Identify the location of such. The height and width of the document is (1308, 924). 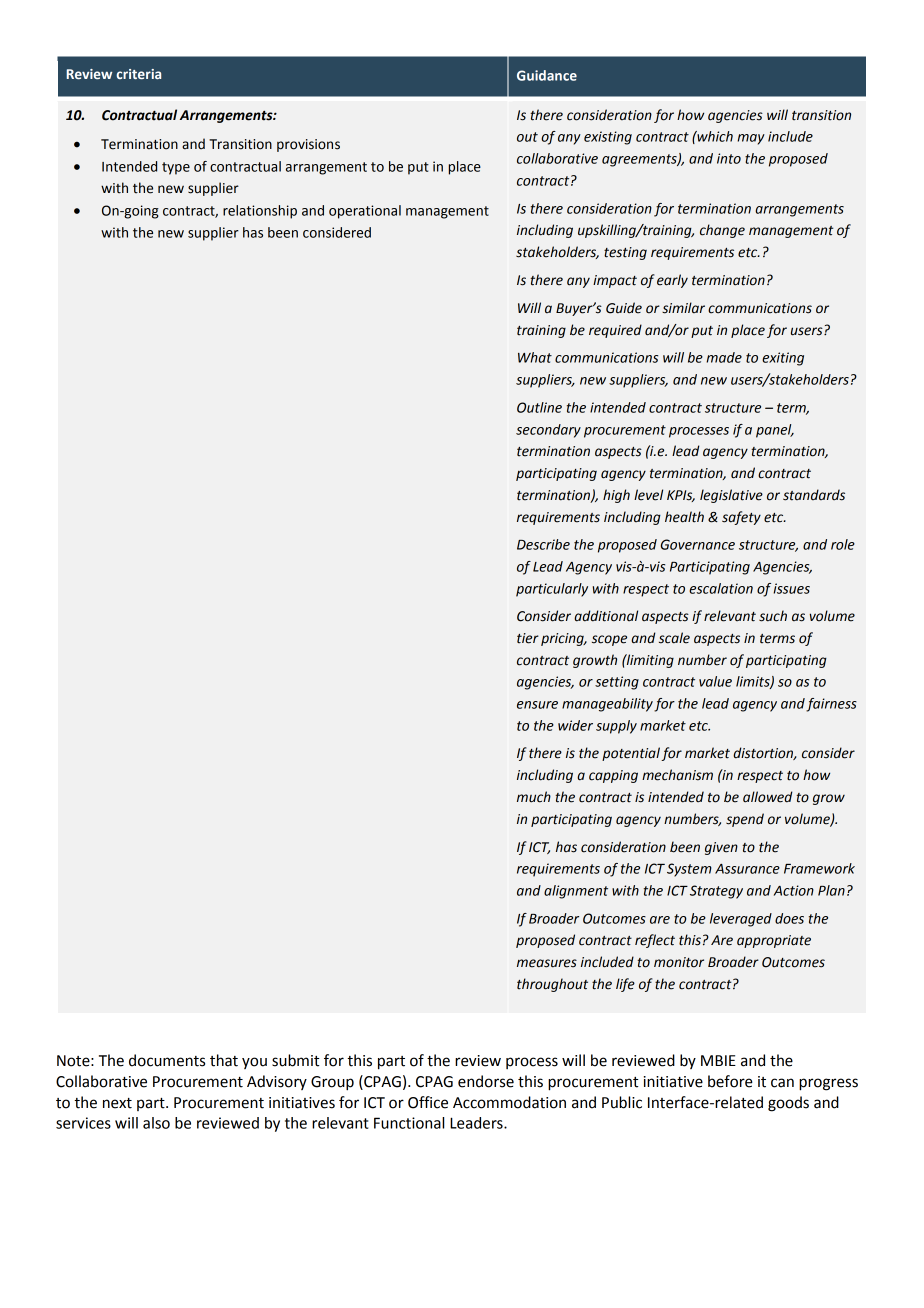
(773, 616).
